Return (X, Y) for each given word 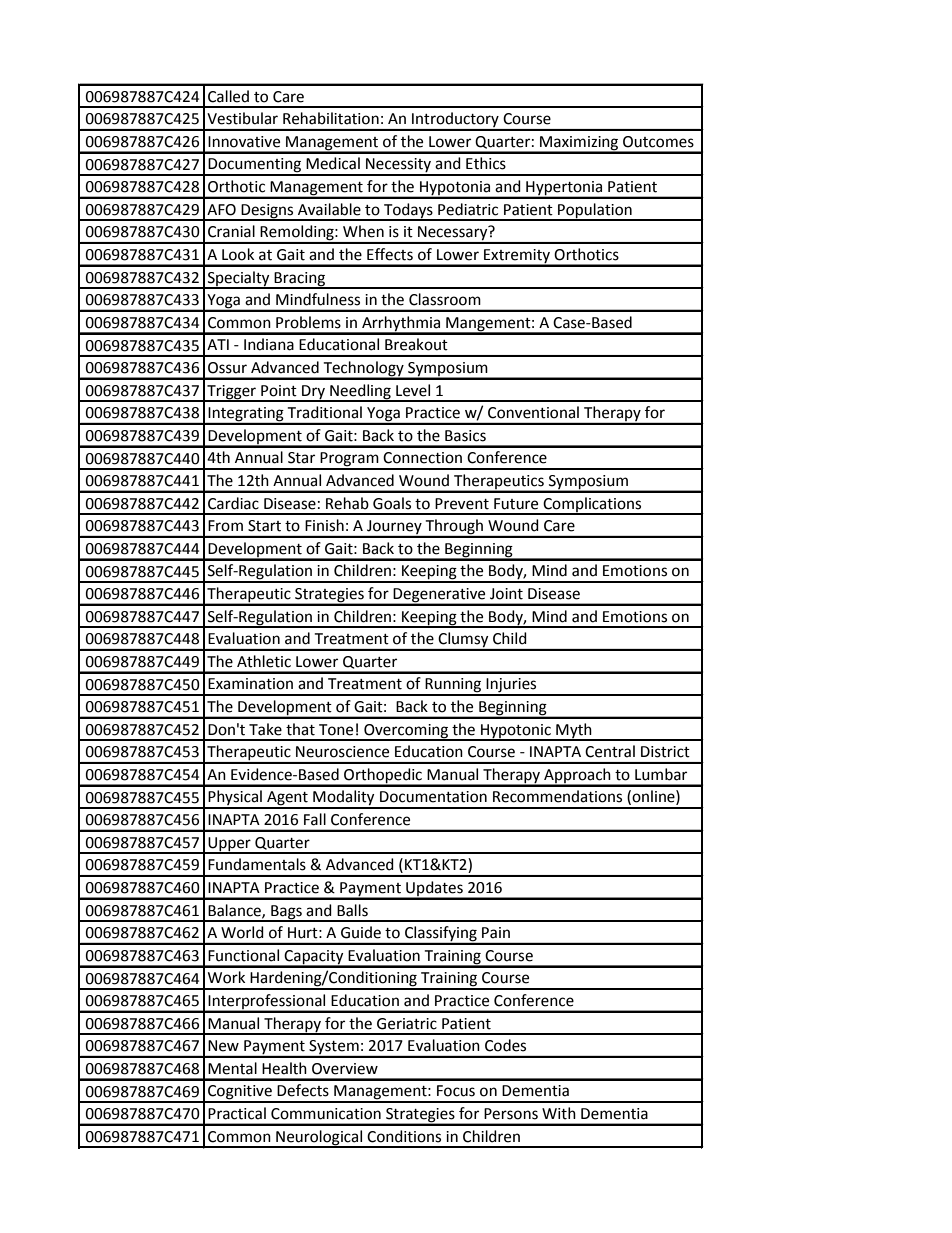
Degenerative (440, 596)
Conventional (533, 412)
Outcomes (658, 142)
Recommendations (557, 796)
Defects (303, 1090)
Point (279, 391)
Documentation (433, 797)
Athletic (264, 661)
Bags (286, 913)
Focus (456, 1091)
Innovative (244, 142)
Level (413, 390)
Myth (574, 731)
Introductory (455, 121)
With (559, 1113)
